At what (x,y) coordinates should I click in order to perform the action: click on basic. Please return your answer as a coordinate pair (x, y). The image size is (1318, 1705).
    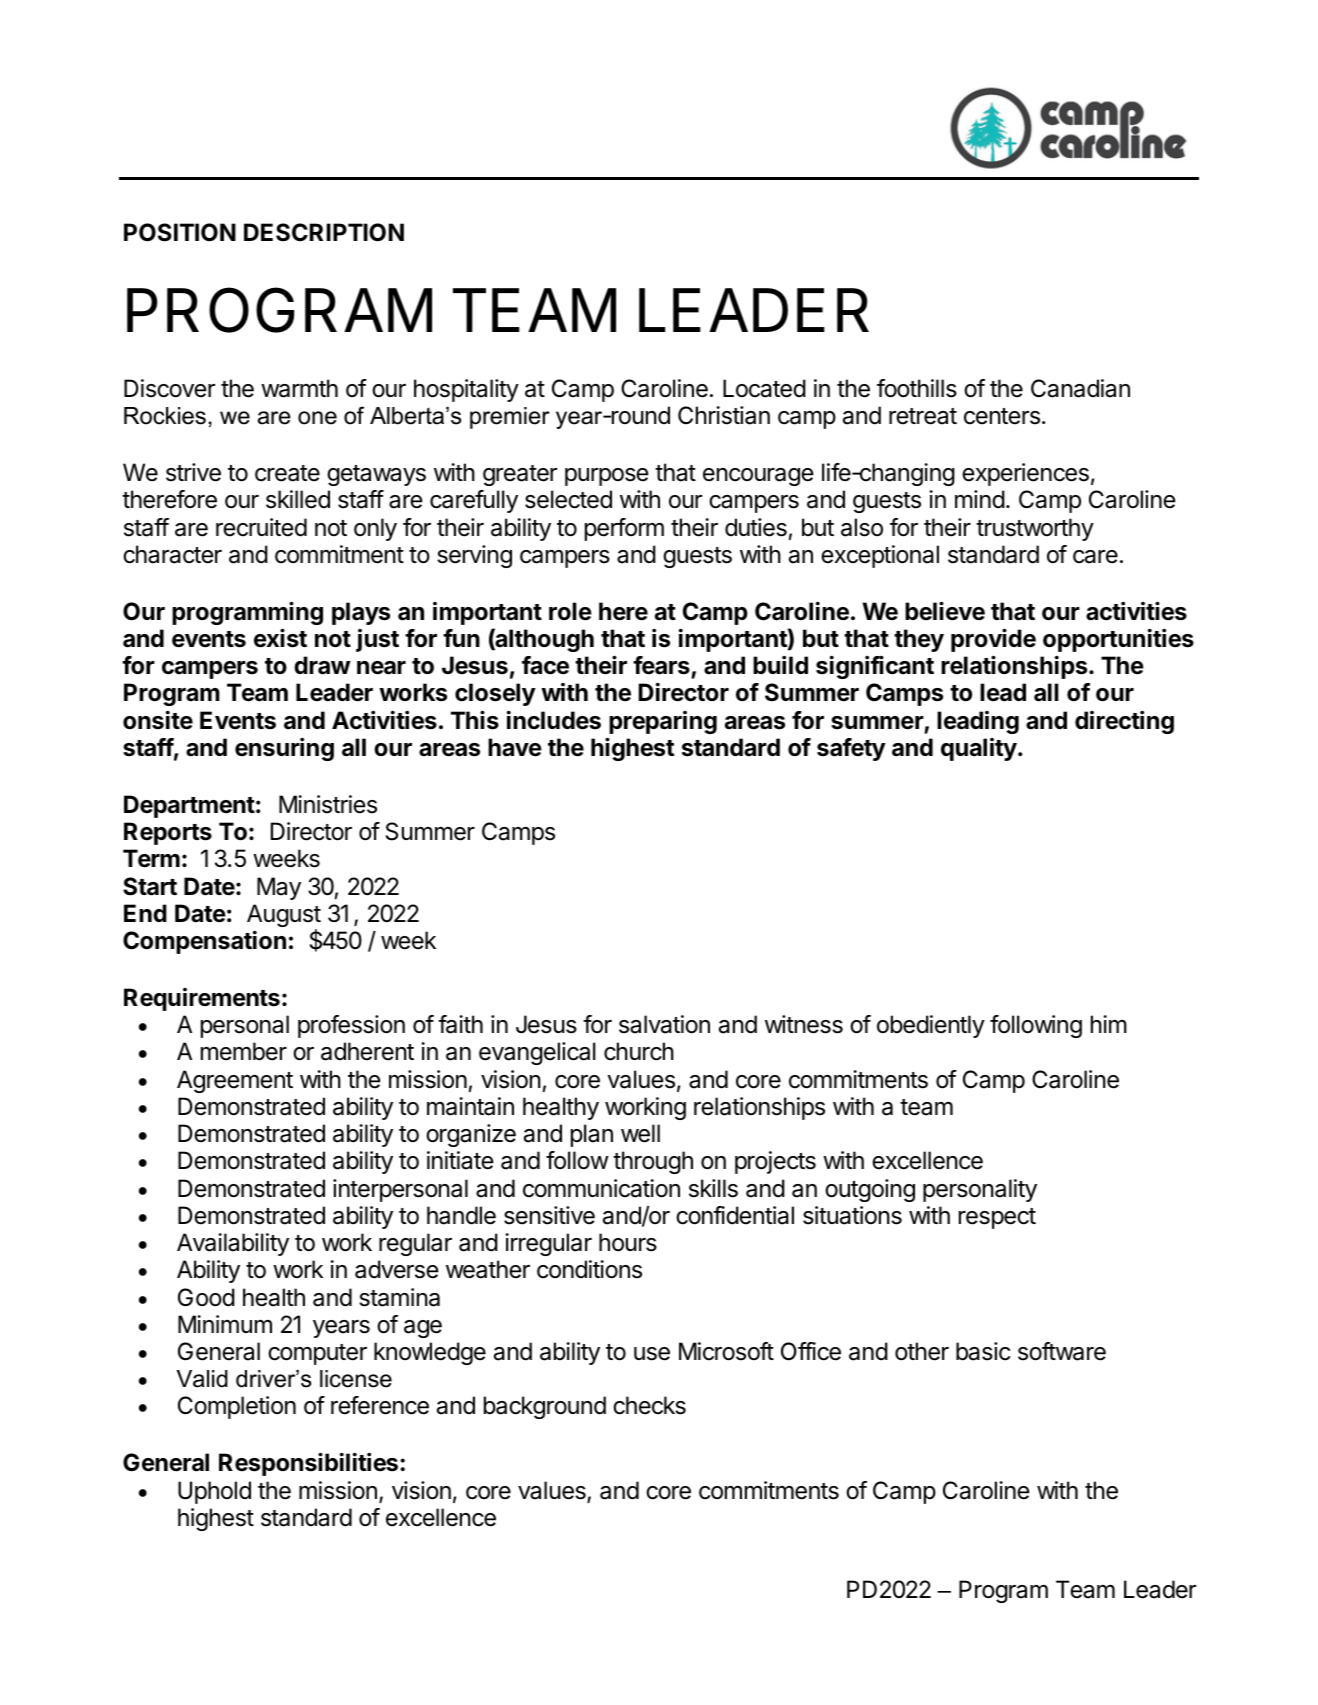
    Looking at the image, I should click on (983, 1351).
